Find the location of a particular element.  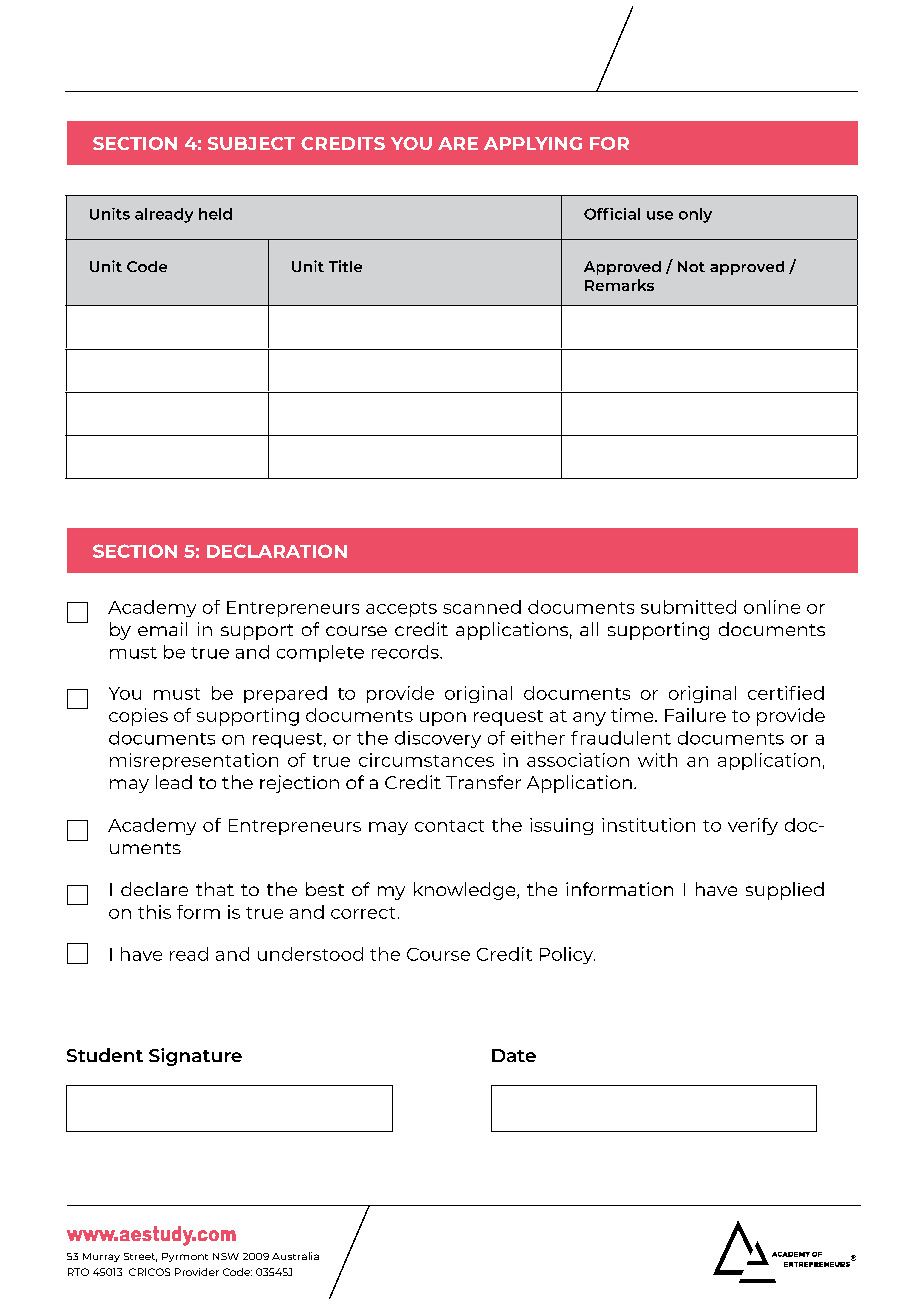

declare is located at coordinates (154, 889).
